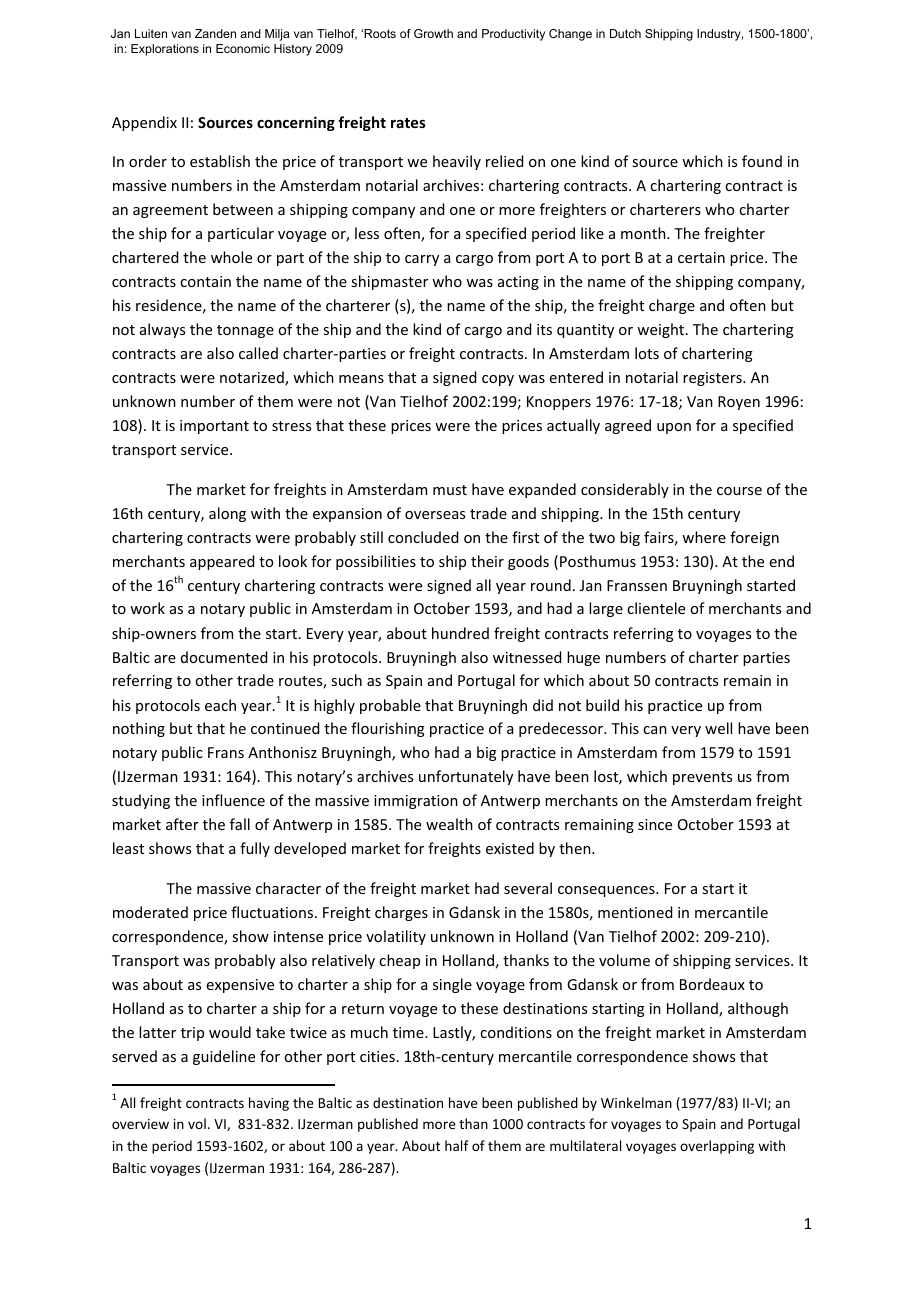 The width and height of the screenshot is (924, 1308). What do you see at coordinates (222, 562) in the screenshot?
I see `appeared` at bounding box center [222, 562].
